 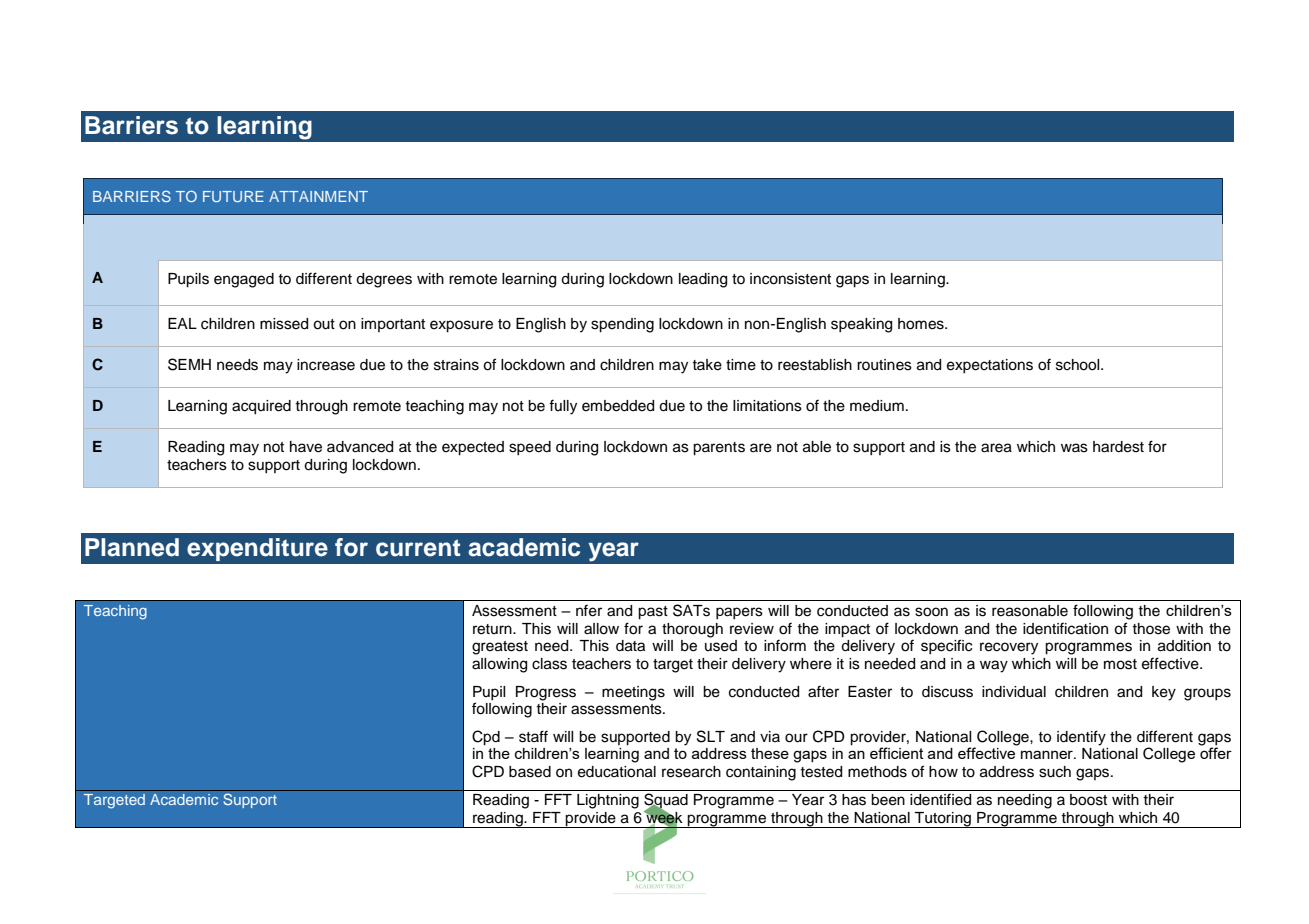 I want to click on school, so click(x=1079, y=365).
